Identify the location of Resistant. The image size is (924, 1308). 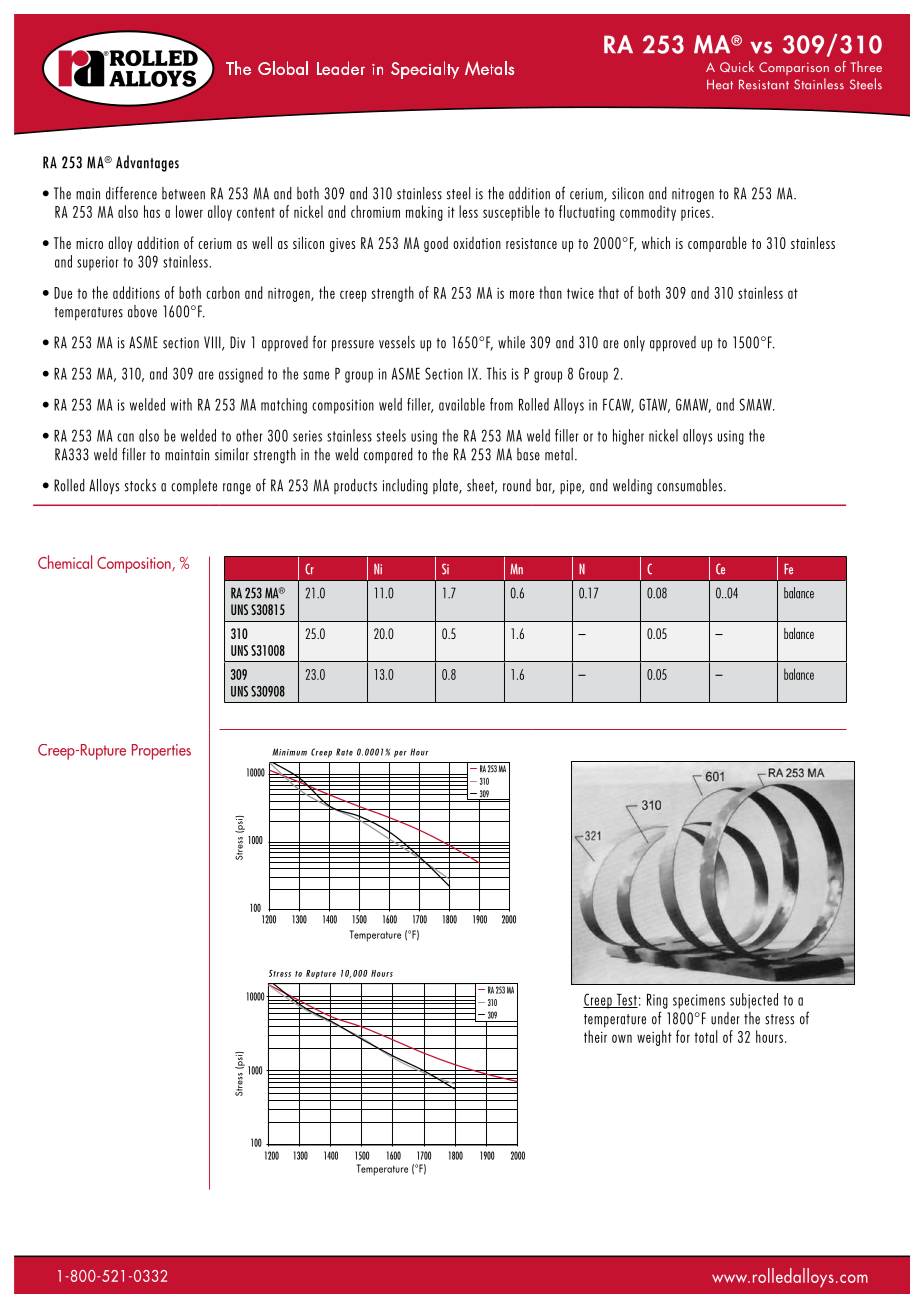
(764, 84).
